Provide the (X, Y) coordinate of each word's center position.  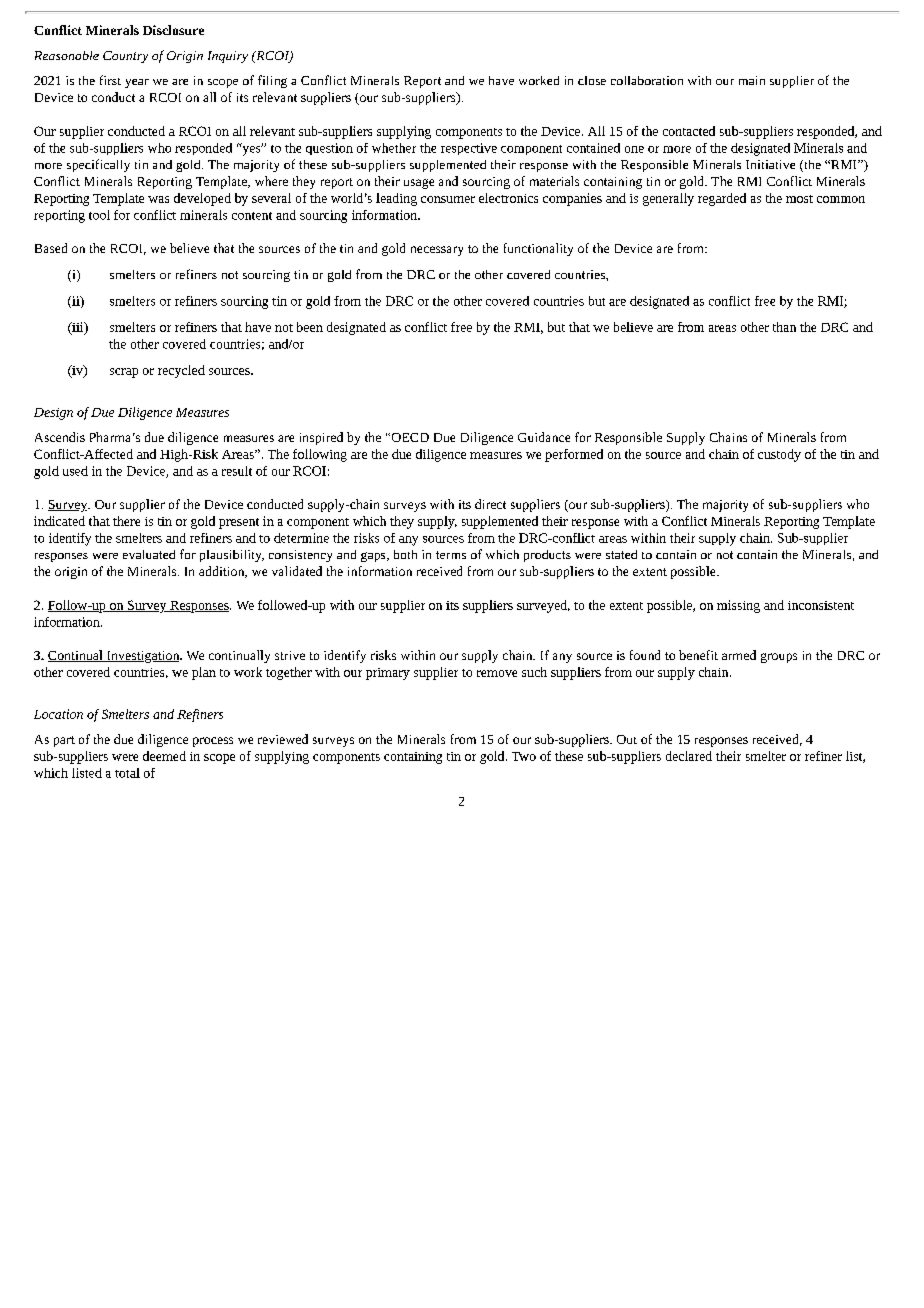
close (592, 80)
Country (125, 57)
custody (779, 455)
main (752, 80)
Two (524, 756)
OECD (409, 437)
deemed (164, 756)
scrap (124, 373)
